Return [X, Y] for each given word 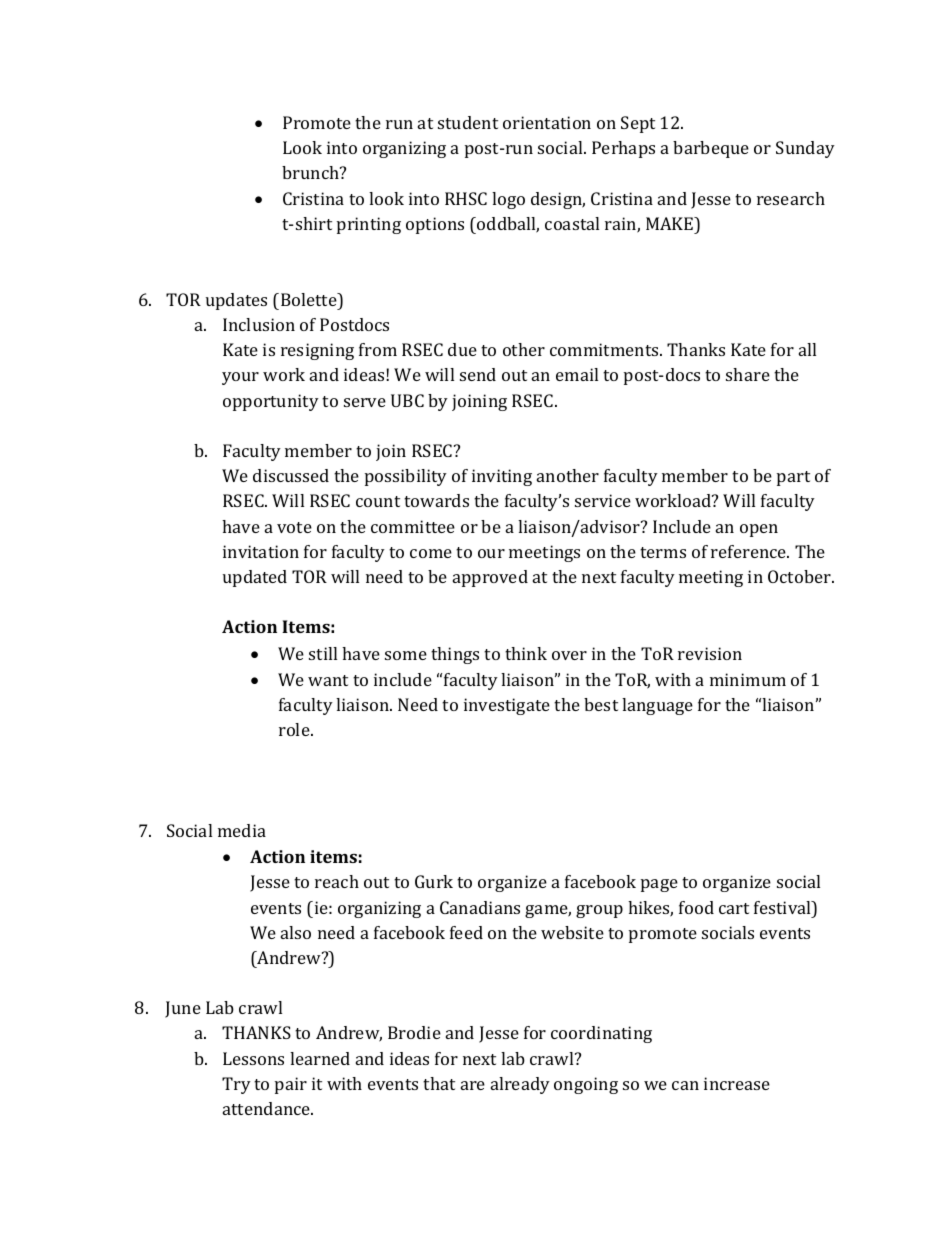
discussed [291, 475]
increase [737, 1083]
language [657, 706]
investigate [507, 706]
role [295, 729]
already [520, 1085]
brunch [311, 172]
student [468, 122]
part [793, 478]
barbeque [711, 149]
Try [236, 1085]
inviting [502, 477]
